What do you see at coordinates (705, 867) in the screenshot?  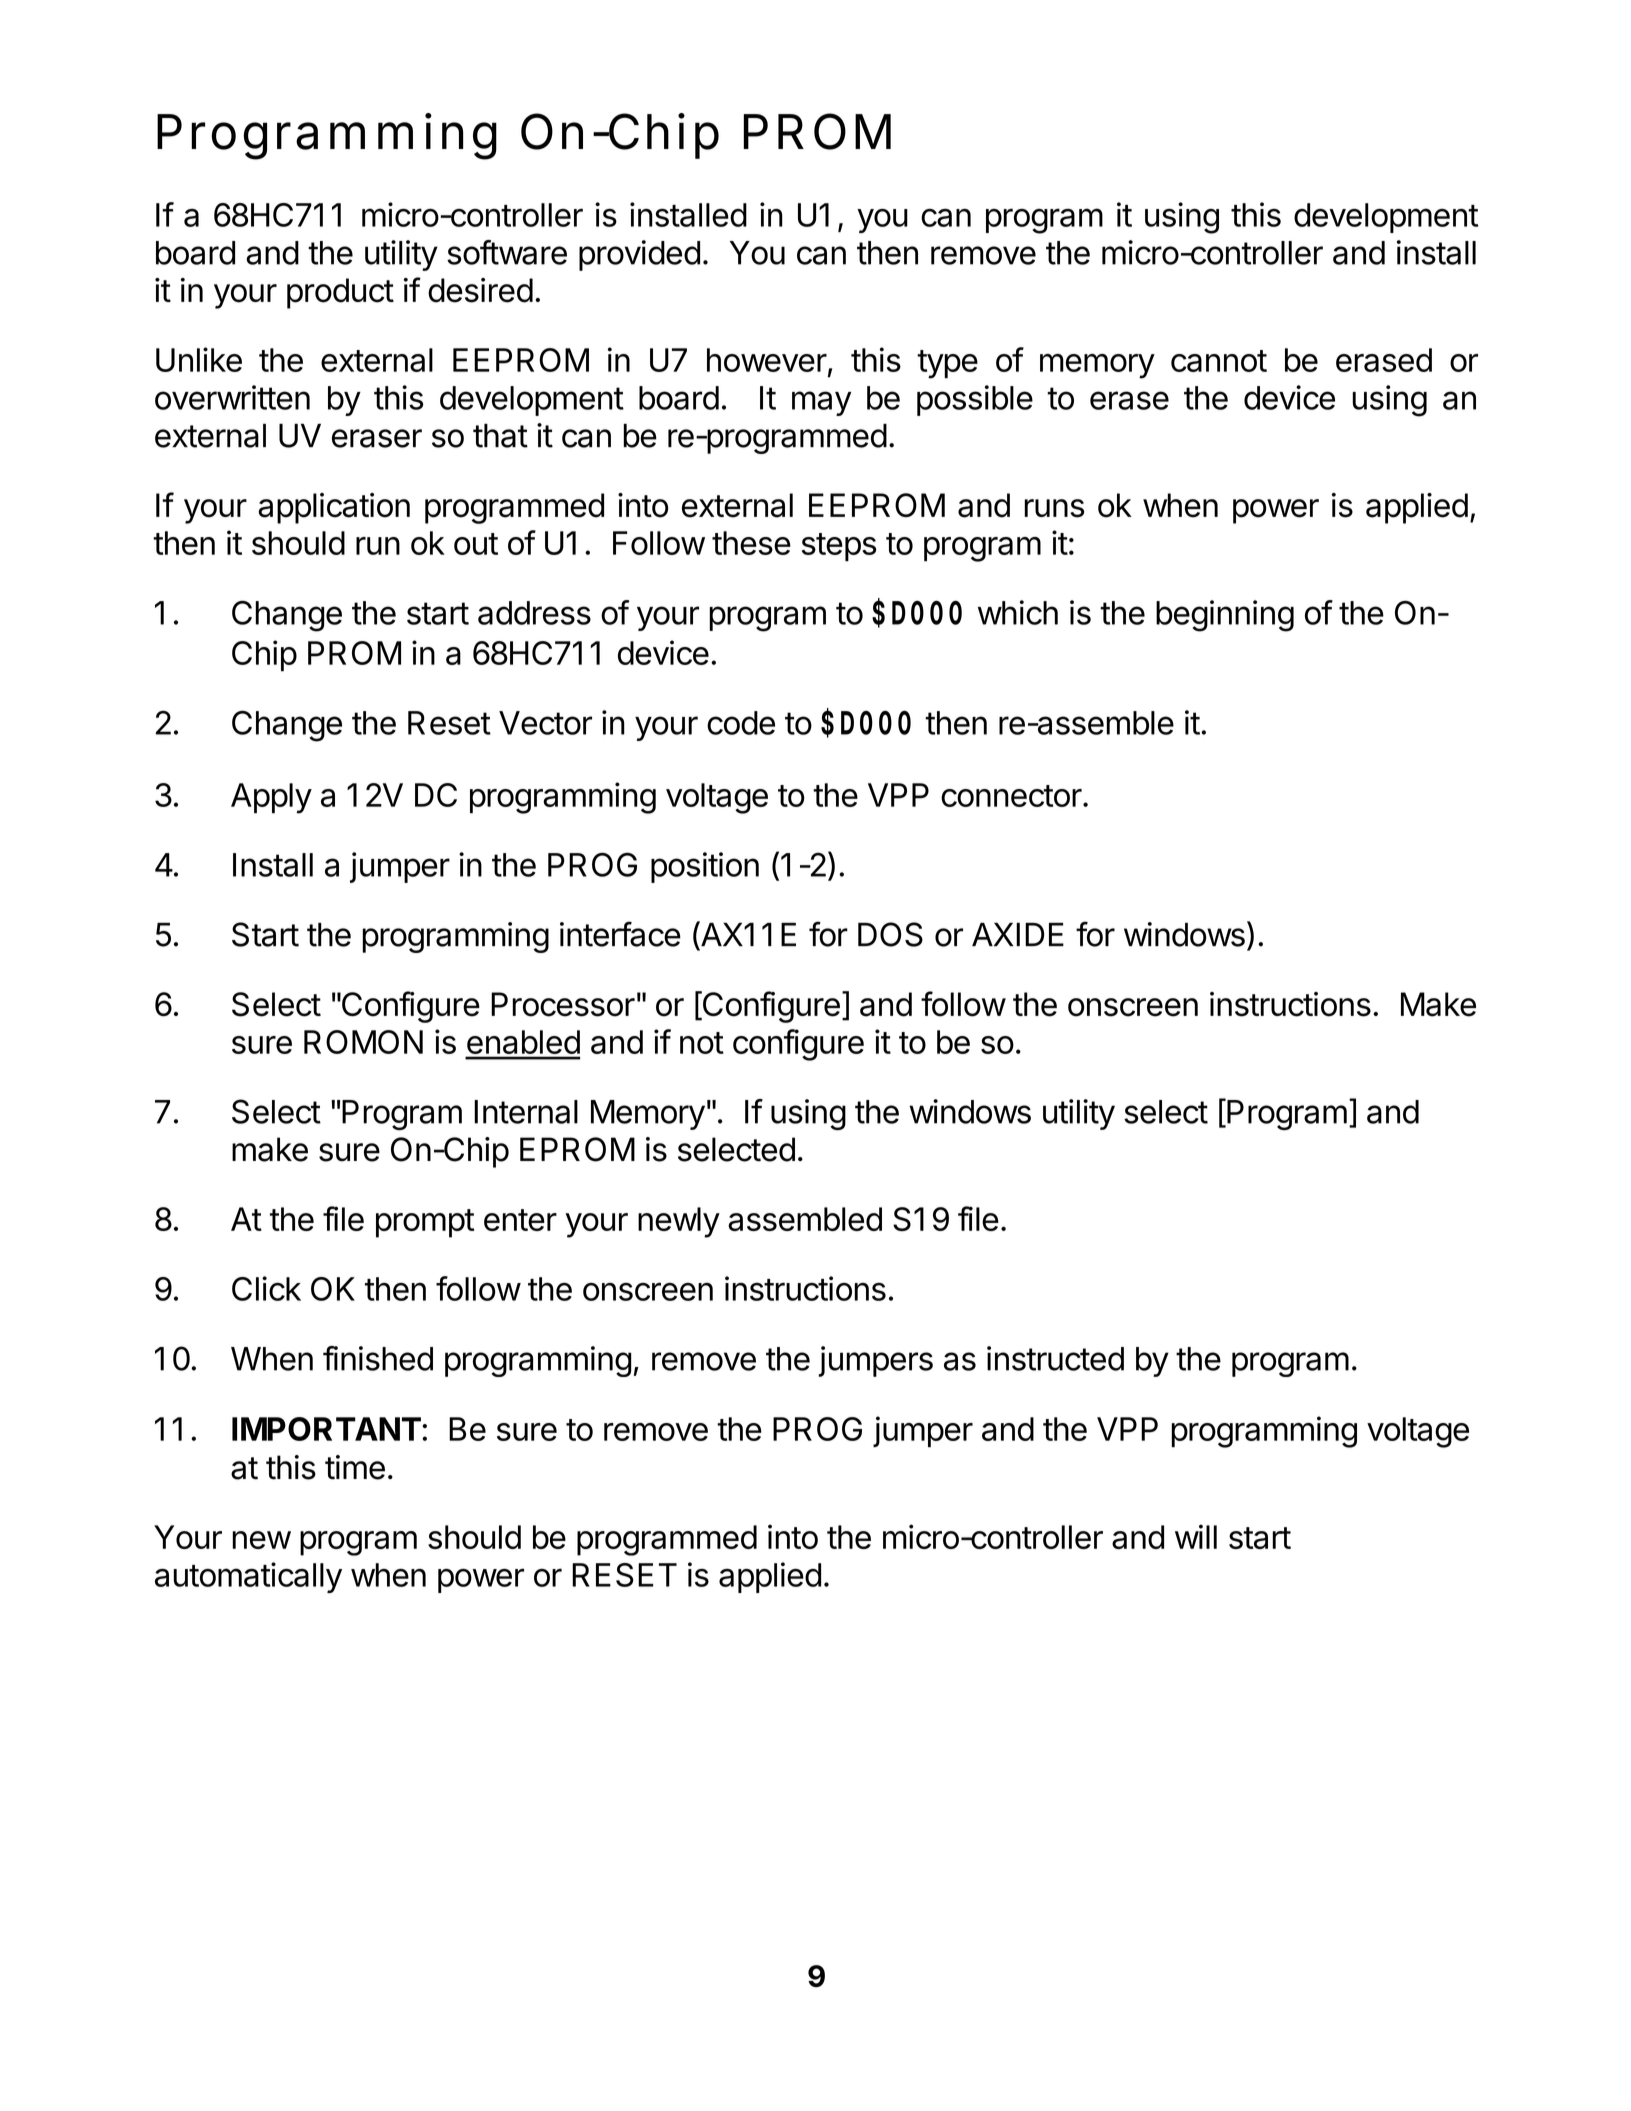 I see `position` at bounding box center [705, 867].
